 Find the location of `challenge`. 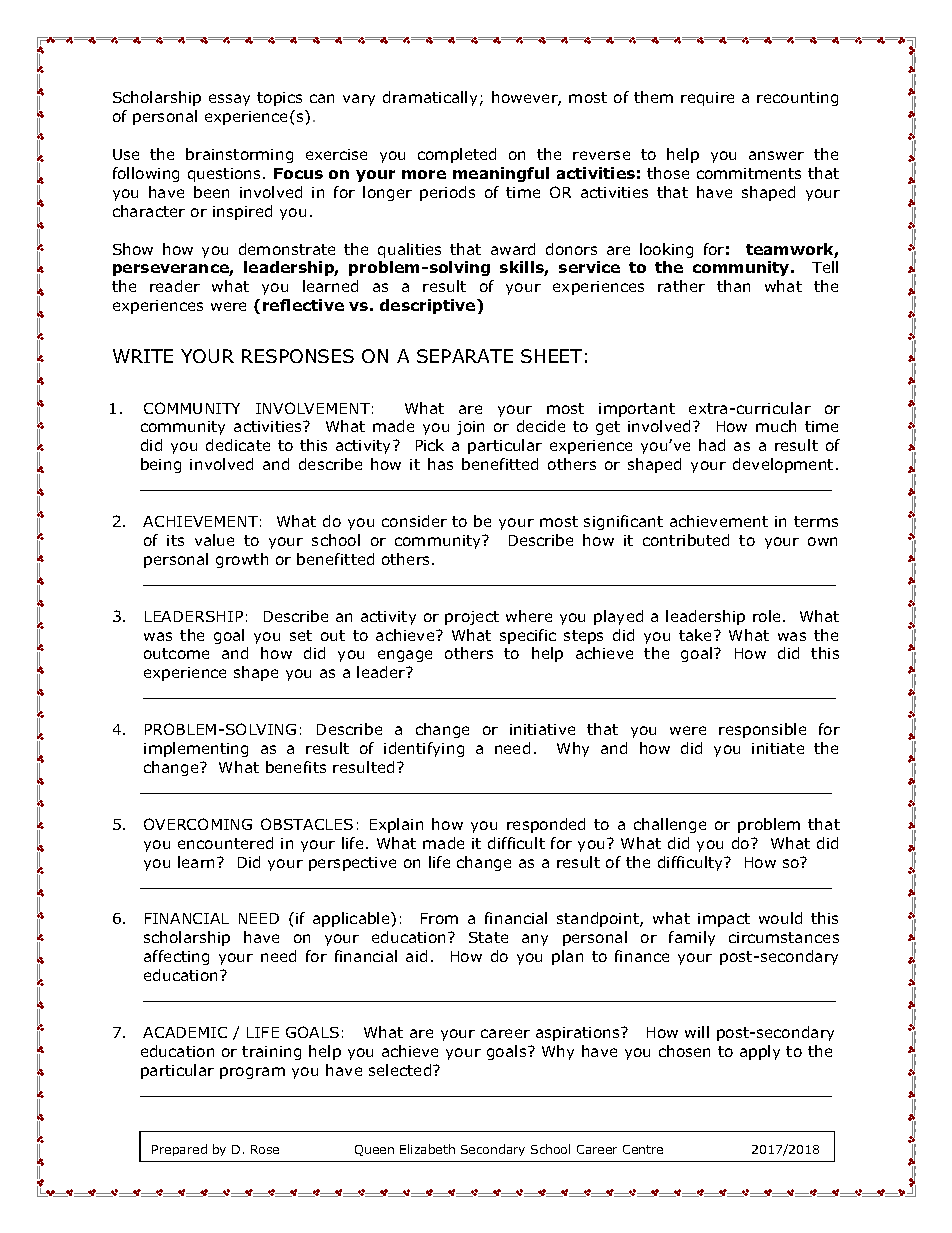

challenge is located at coordinates (670, 825).
